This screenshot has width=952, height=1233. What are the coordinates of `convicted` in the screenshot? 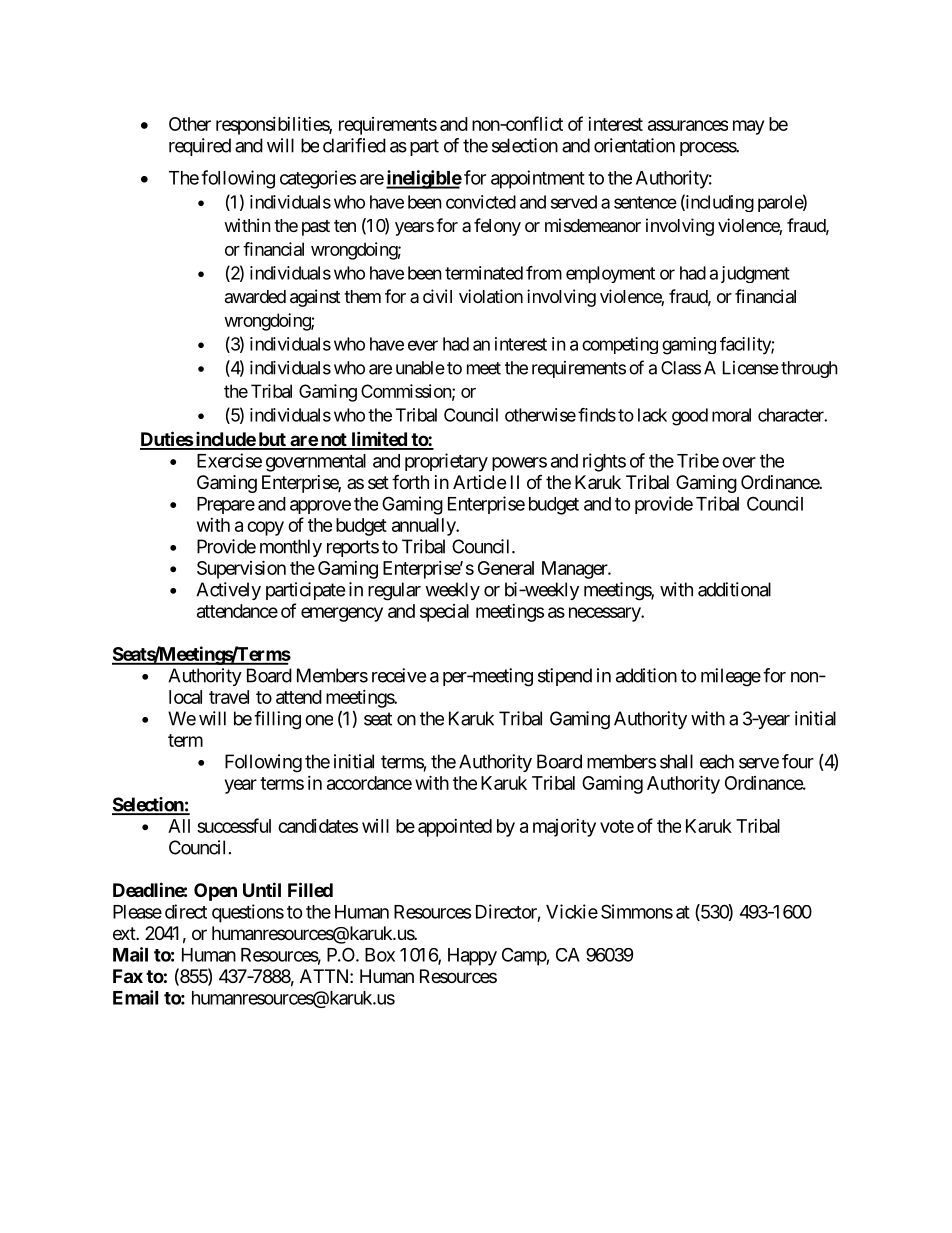 It's located at (481, 202).
